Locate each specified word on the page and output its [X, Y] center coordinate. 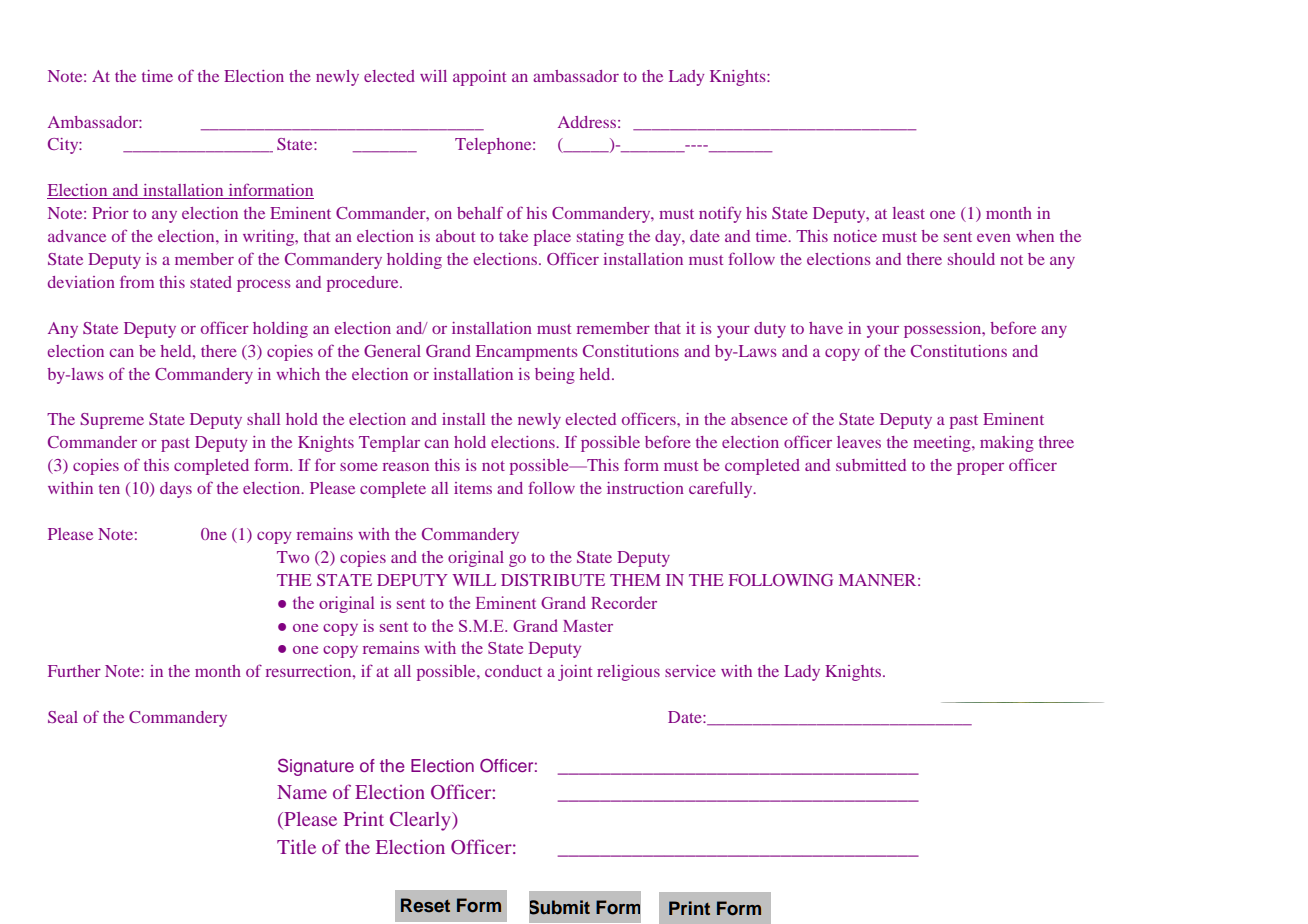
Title [296, 846]
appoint [479, 78]
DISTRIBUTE [553, 580]
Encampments [527, 353]
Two [293, 557]
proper [980, 469]
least [909, 213]
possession [944, 330]
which [298, 374]
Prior [110, 213]
